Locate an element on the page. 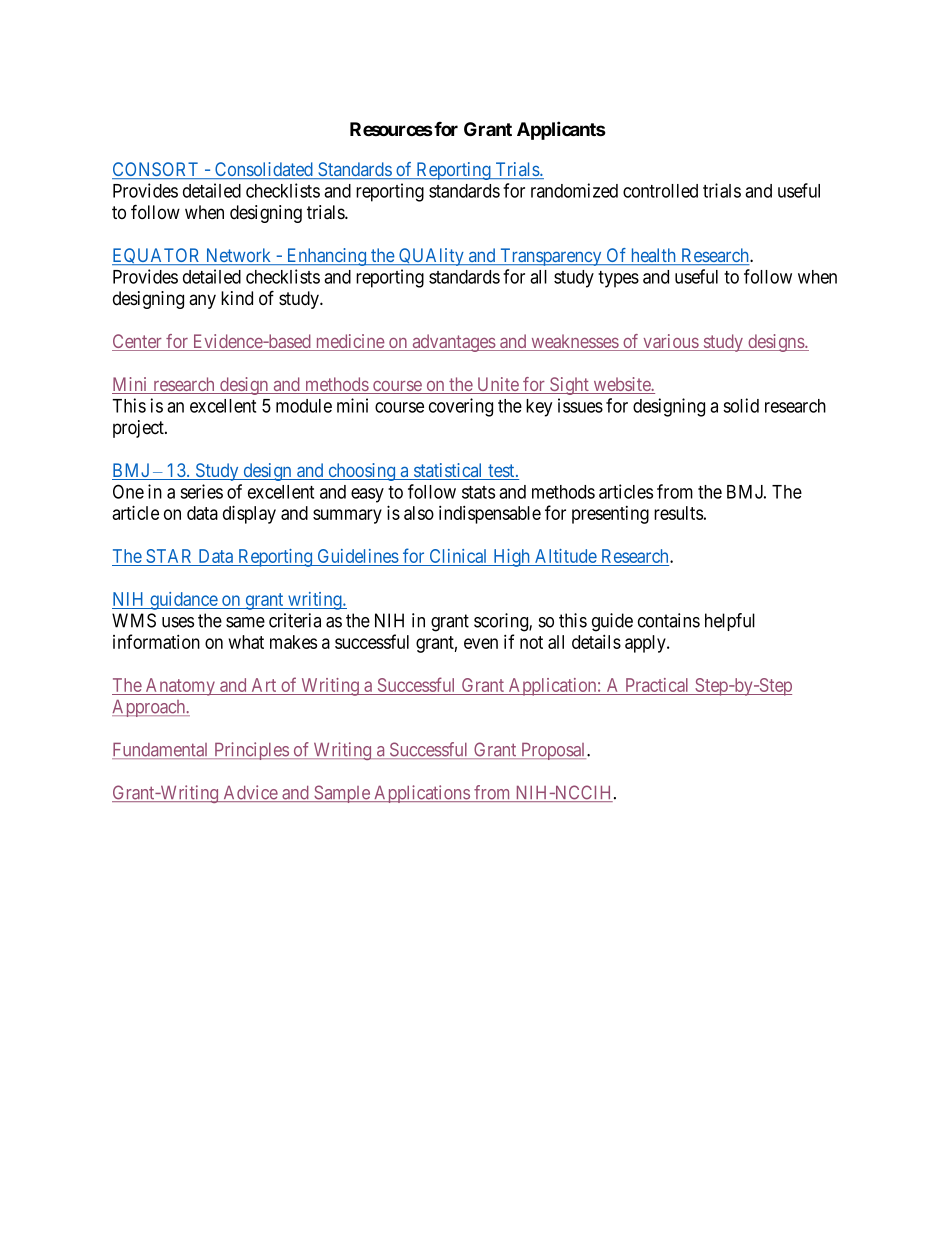 This document has height=1233, width=952. contains is located at coordinates (669, 620).
